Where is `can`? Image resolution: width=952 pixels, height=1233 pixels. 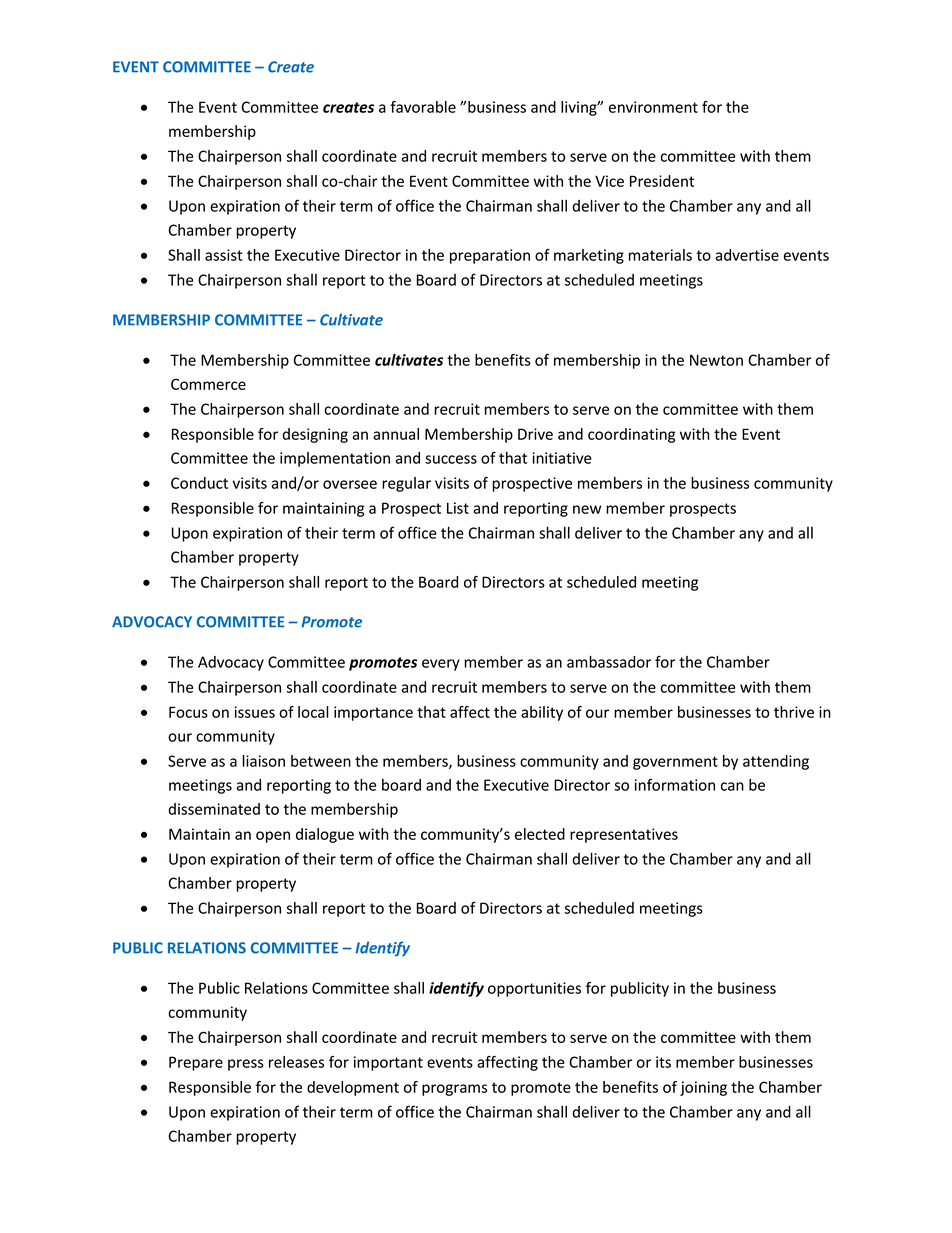 can is located at coordinates (732, 786).
